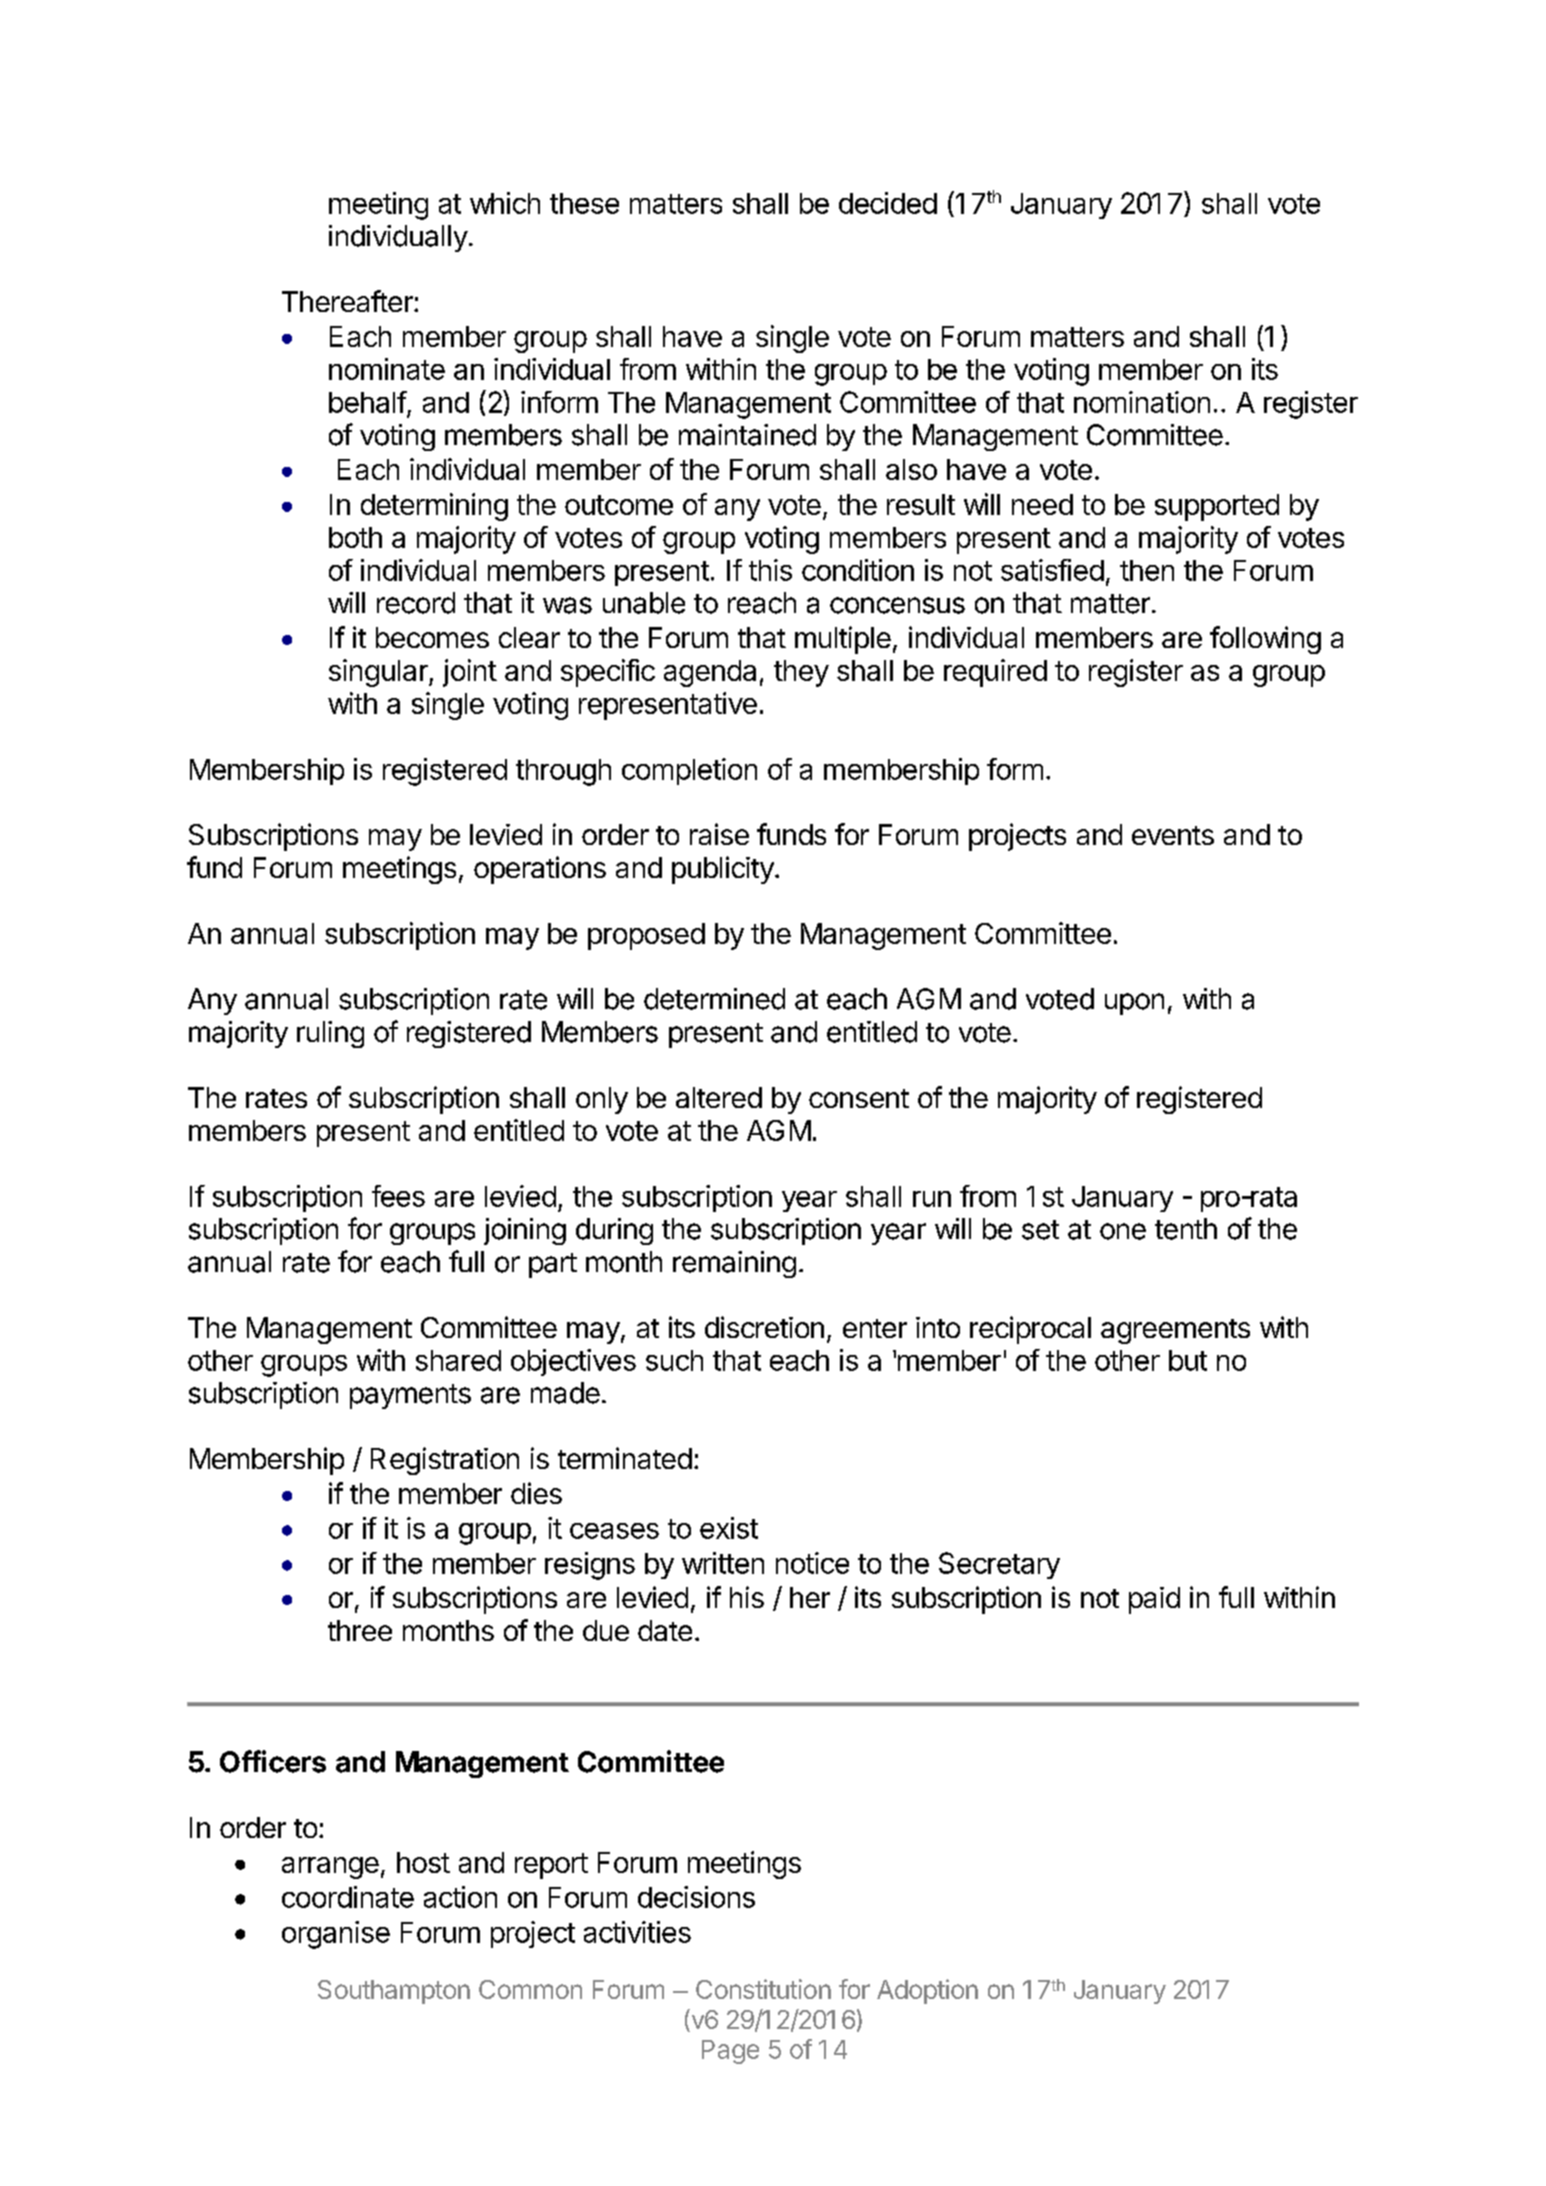 The width and height of the page is (1546, 2186). What do you see at coordinates (1142, 402) in the page?
I see `nomination` at bounding box center [1142, 402].
